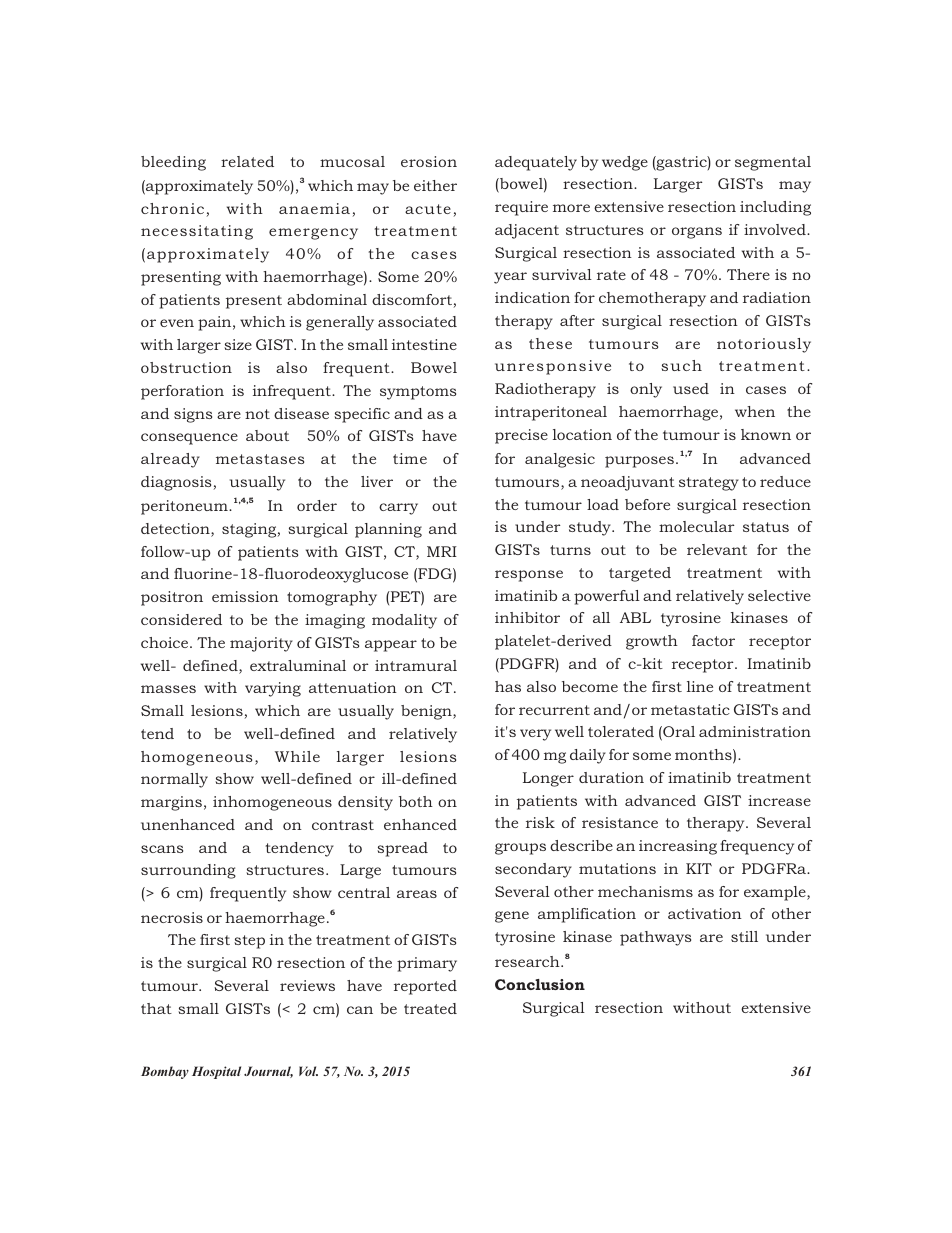 This screenshot has height=1233, width=952. I want to click on increasing, so click(678, 847).
